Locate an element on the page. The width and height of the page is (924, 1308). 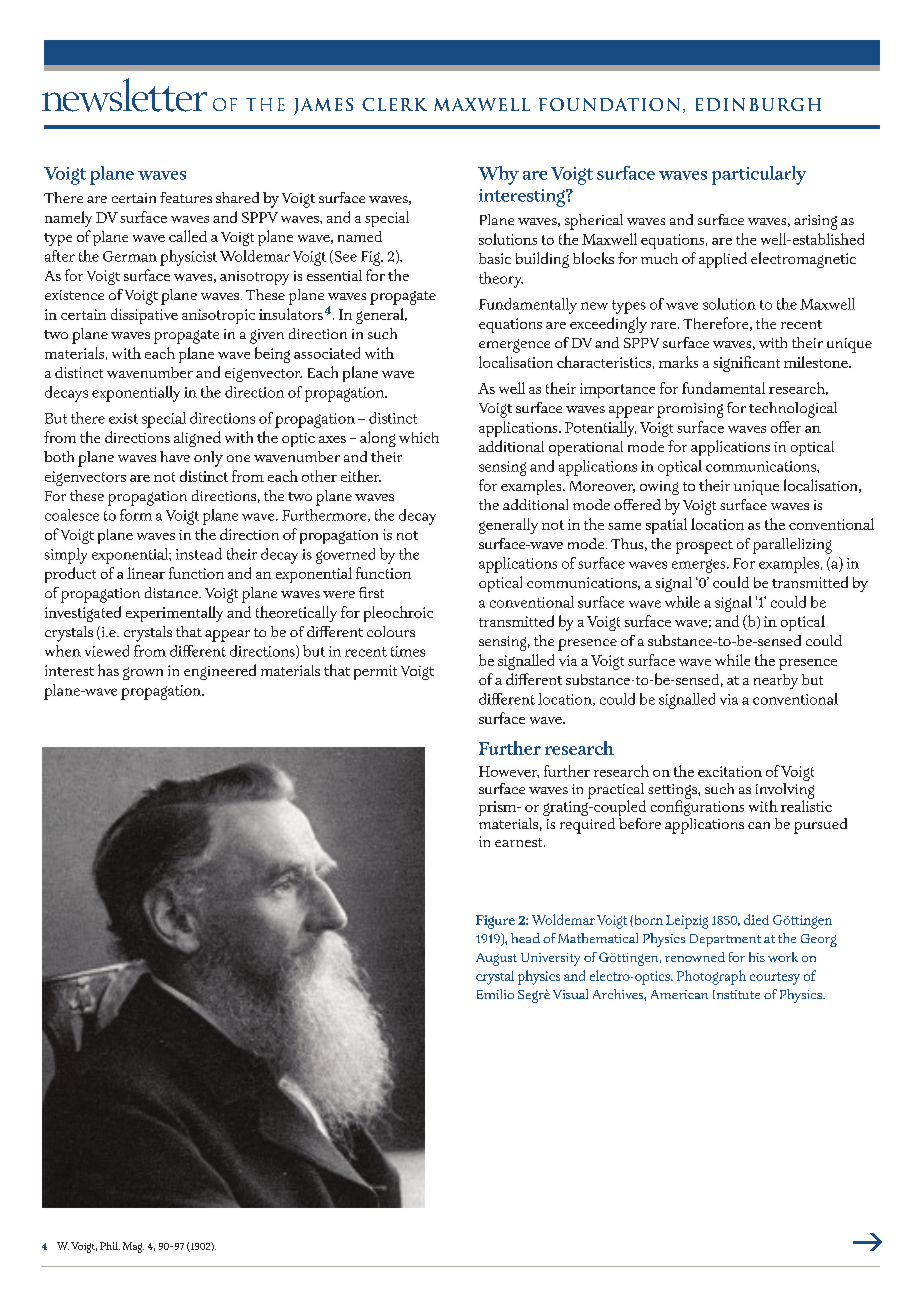
Phil is located at coordinates (110, 1246).
